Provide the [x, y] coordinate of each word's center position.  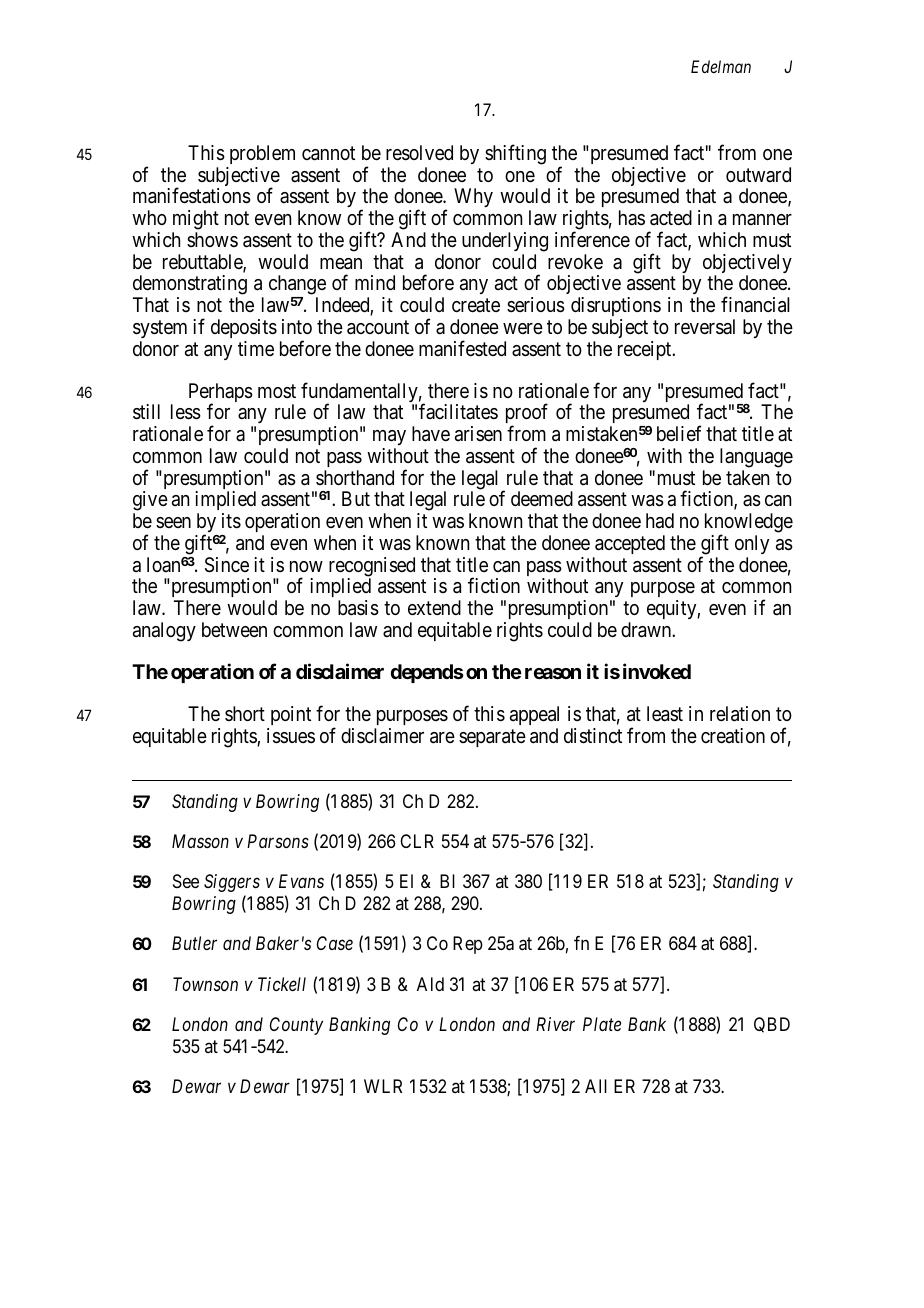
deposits [244, 328]
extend [434, 608]
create [476, 306]
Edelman [721, 66]
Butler [194, 943]
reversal [705, 327]
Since [227, 565]
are [442, 738]
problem [262, 154]
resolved [419, 153]
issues [291, 736]
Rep [468, 945]
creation [733, 736]
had [660, 521]
